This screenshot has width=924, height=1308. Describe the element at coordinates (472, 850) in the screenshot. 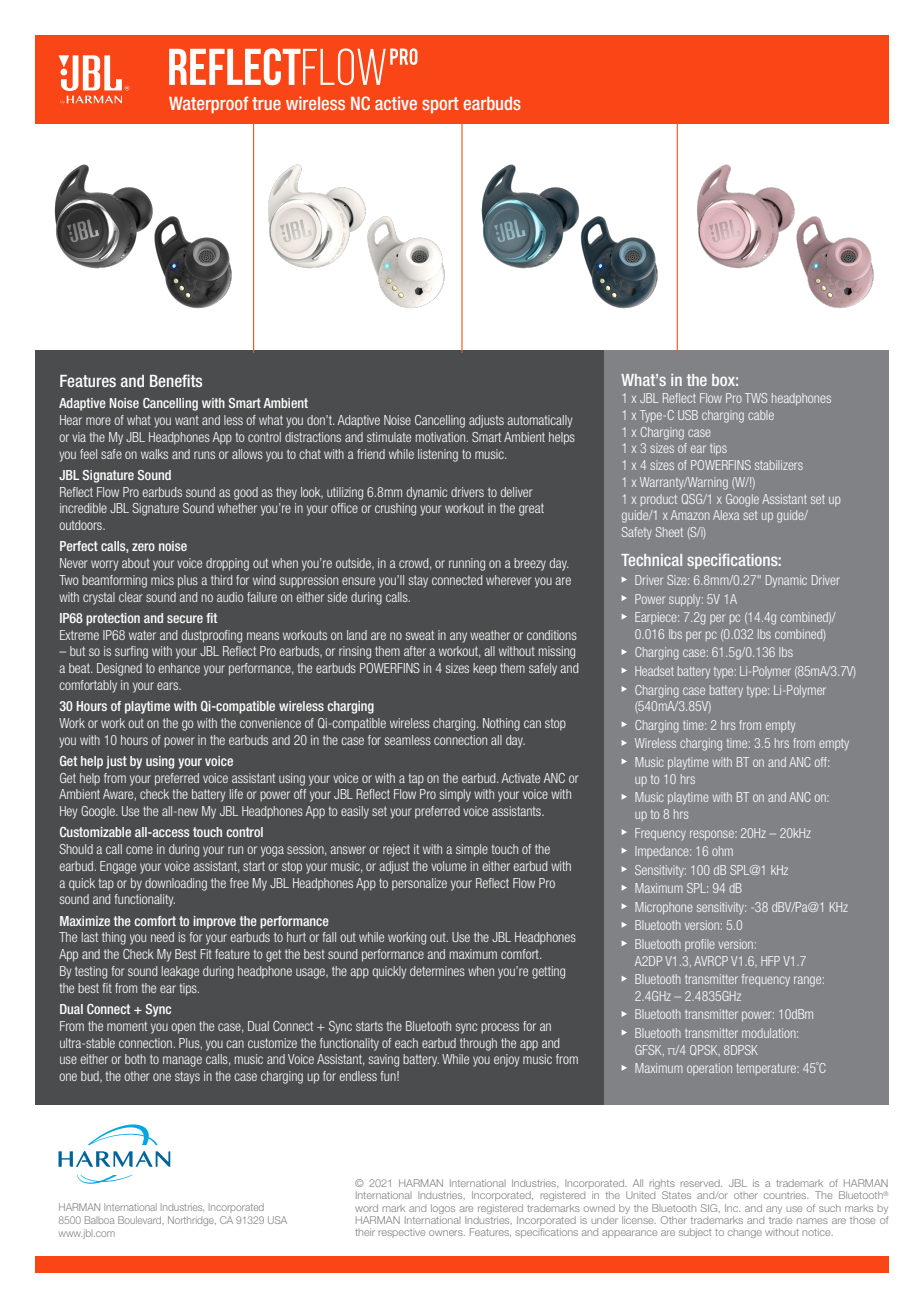

I see `simple` at that location.
